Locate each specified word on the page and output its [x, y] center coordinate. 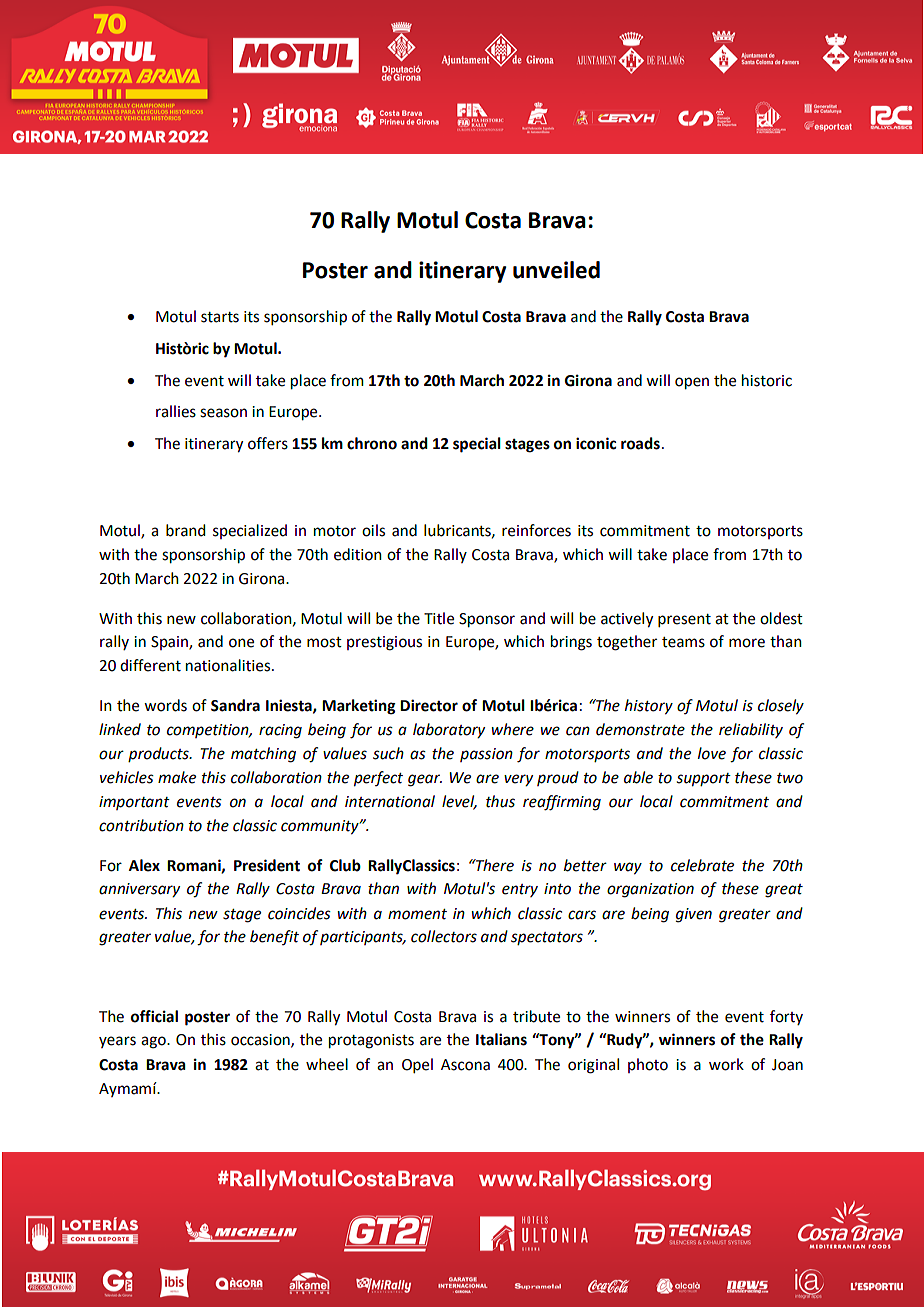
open [692, 383]
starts [220, 317]
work [726, 1064]
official [154, 1016]
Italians [501, 1039]
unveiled [556, 270]
